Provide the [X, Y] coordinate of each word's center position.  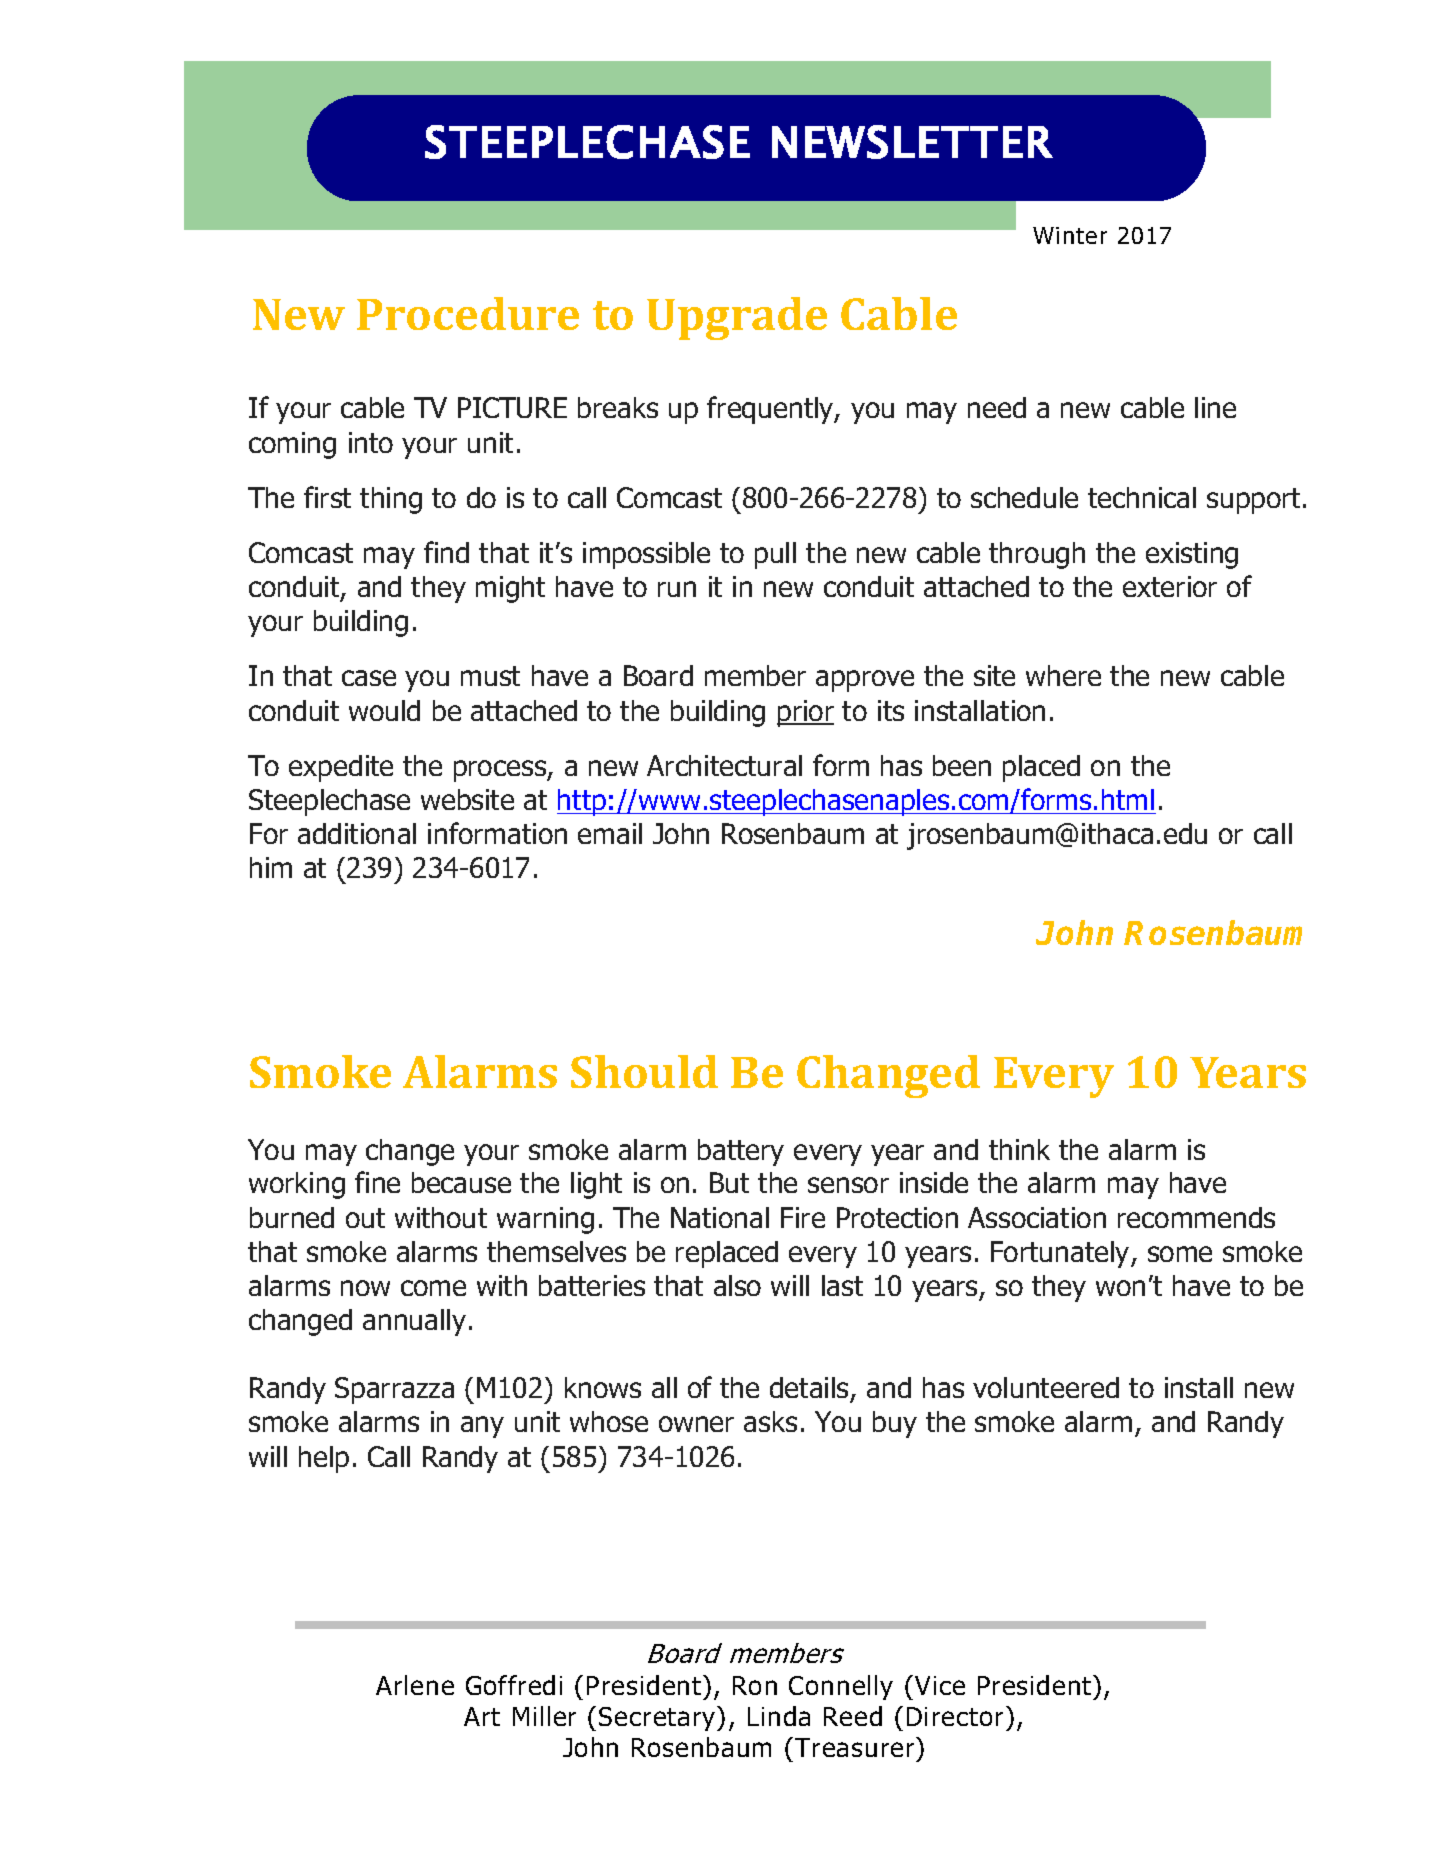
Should [644, 1071]
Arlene [415, 1685]
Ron [755, 1685]
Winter [1070, 235]
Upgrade [737, 318]
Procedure [468, 313]
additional [357, 833]
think [1019, 1149]
